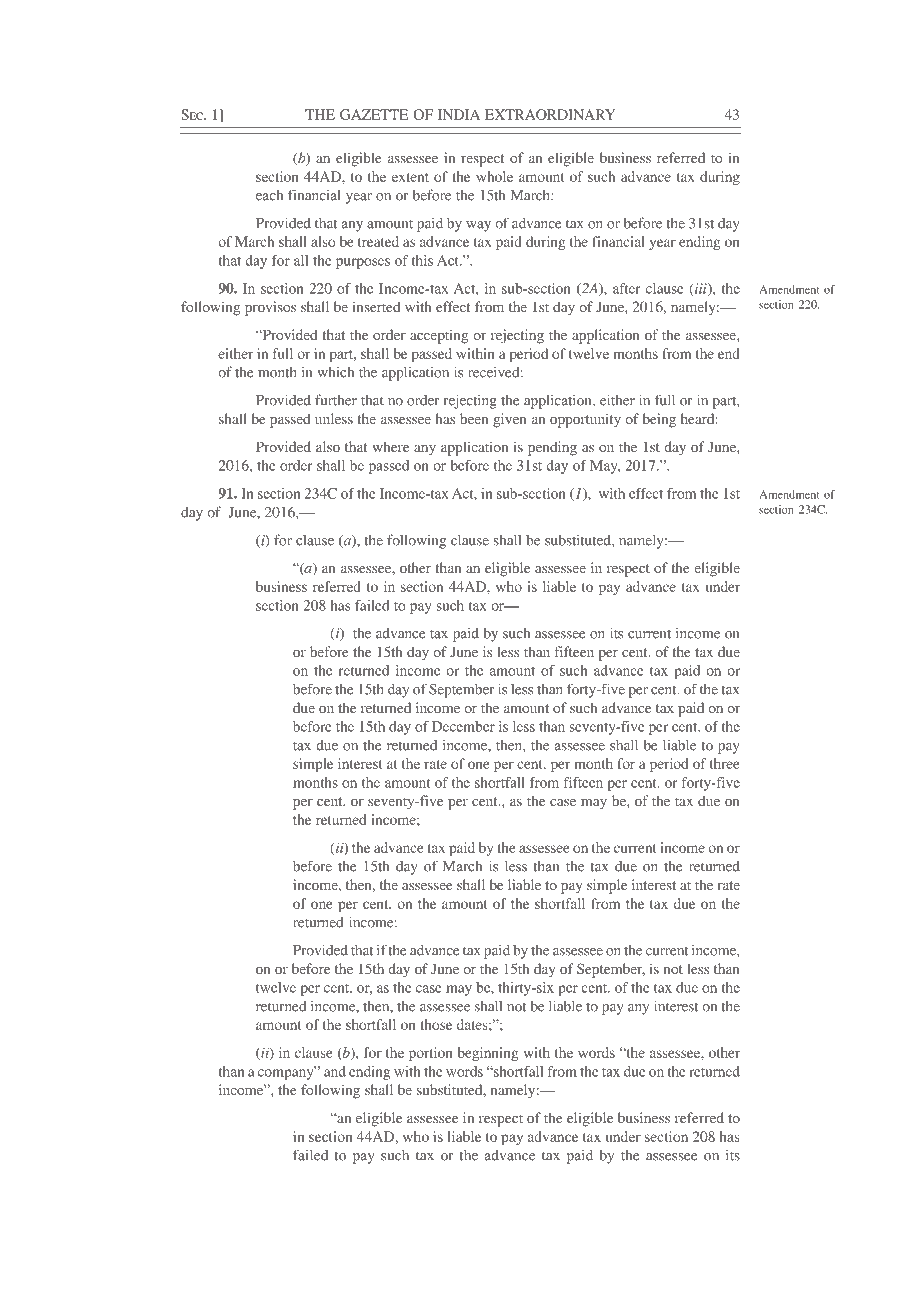  What do you see at coordinates (374, 114) in the page?
I see `GAZETTE` at bounding box center [374, 114].
